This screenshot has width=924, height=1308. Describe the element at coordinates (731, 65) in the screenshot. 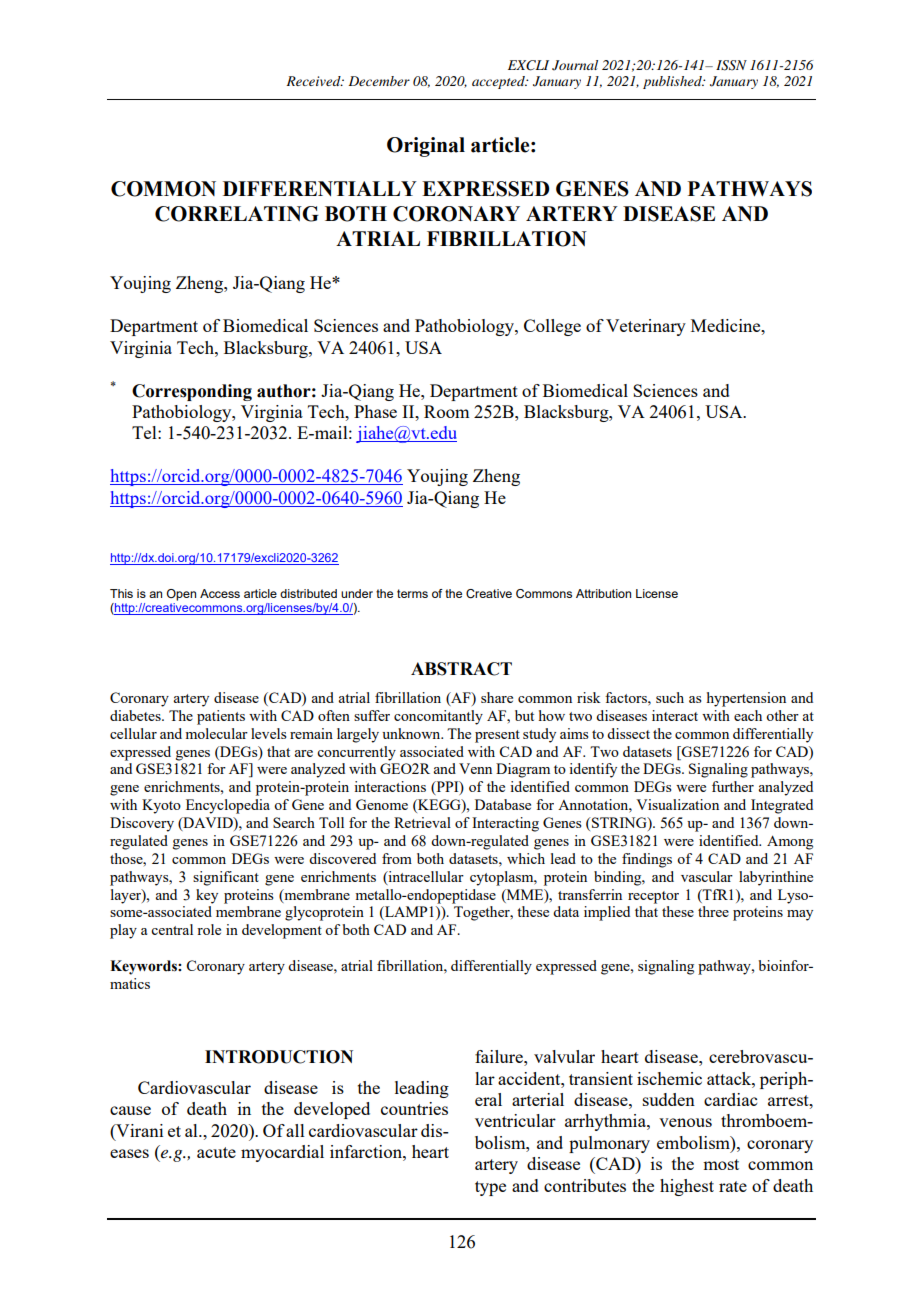

I see `ISSN` at that location.
